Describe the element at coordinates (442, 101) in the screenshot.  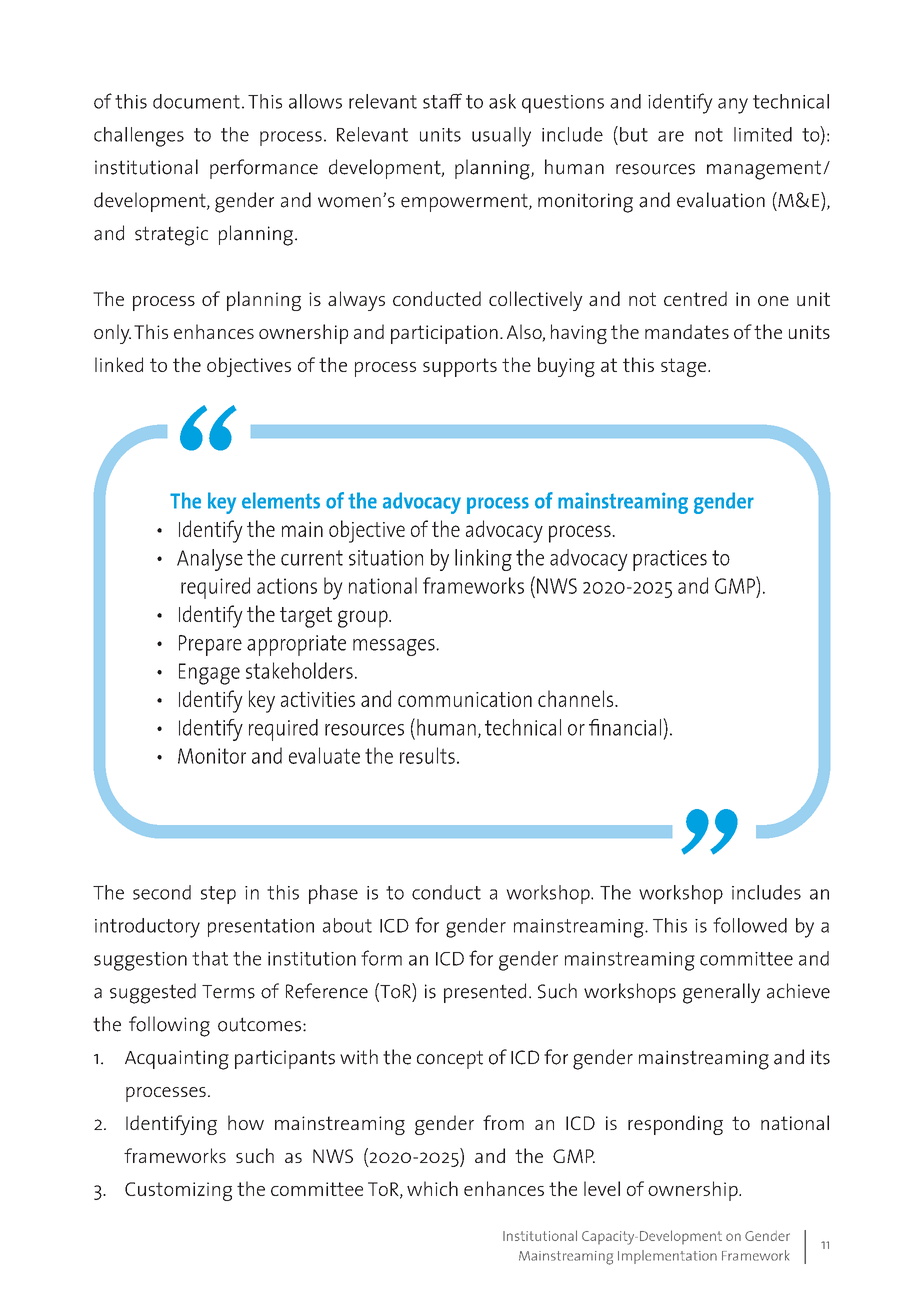
I see `staff` at that location.
